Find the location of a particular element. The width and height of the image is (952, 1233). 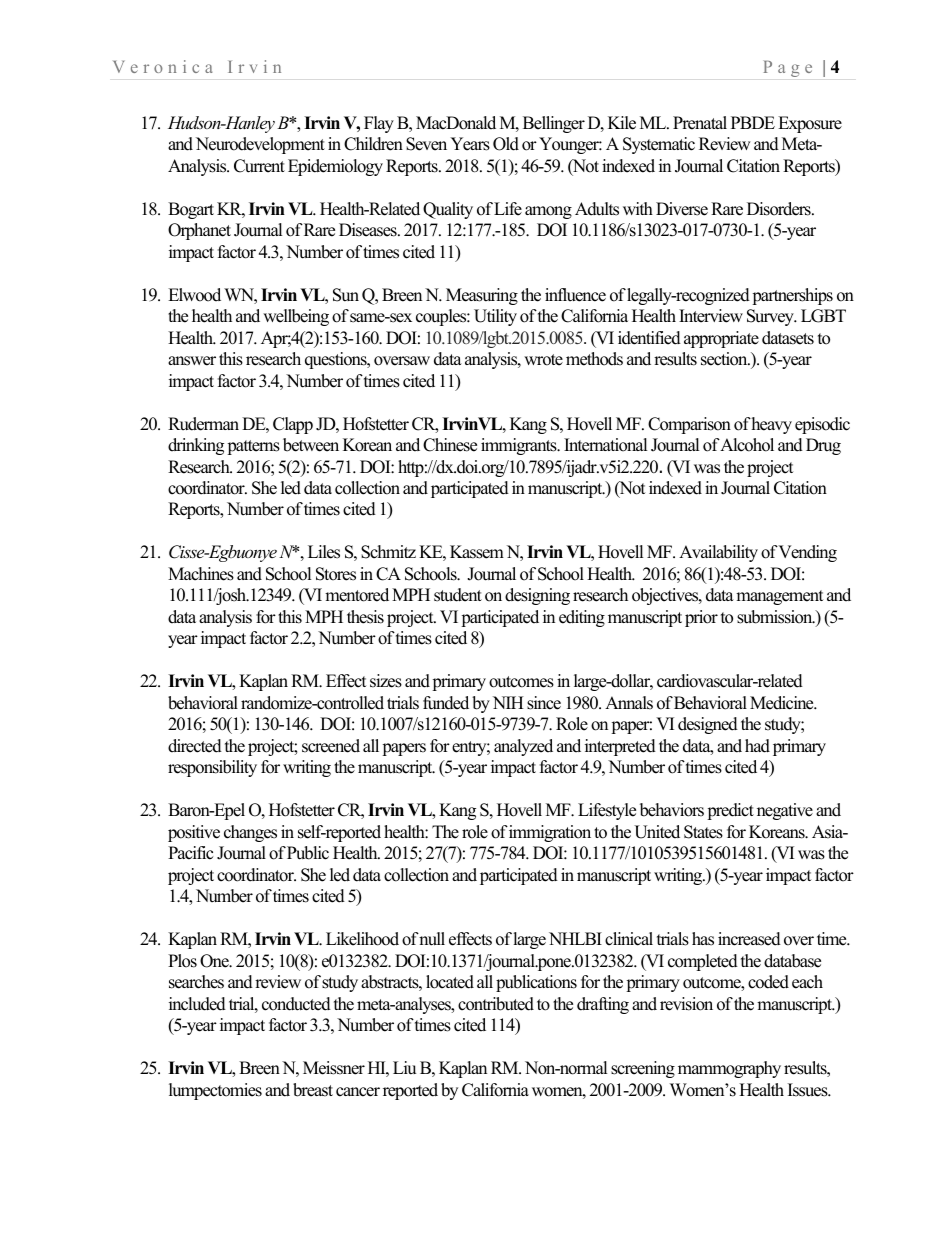

immigrants is located at coordinates (520, 446).
